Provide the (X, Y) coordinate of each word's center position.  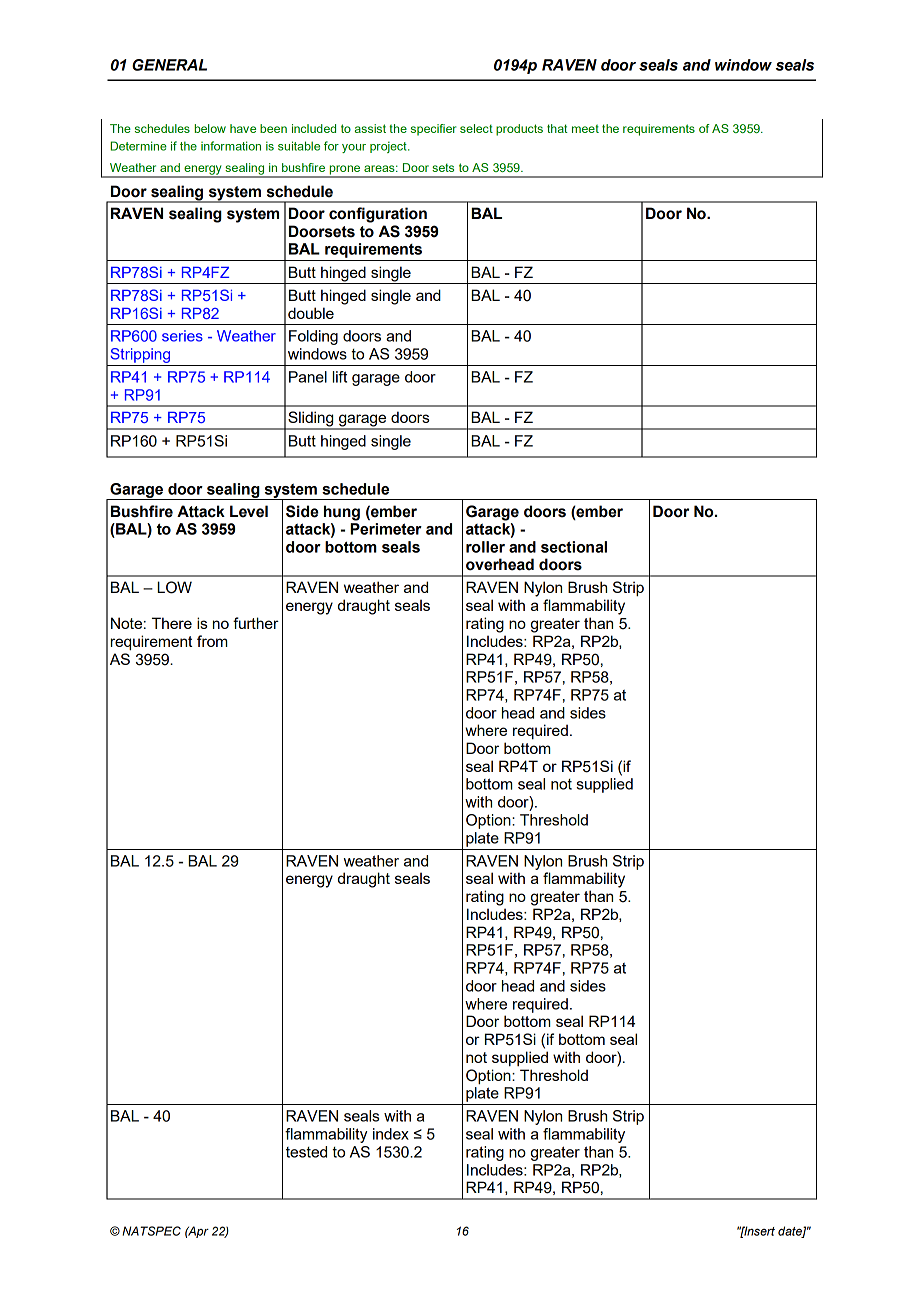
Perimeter (386, 529)
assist (370, 128)
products (519, 130)
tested (306, 1152)
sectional (574, 547)
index (391, 1134)
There (172, 623)
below (210, 128)
